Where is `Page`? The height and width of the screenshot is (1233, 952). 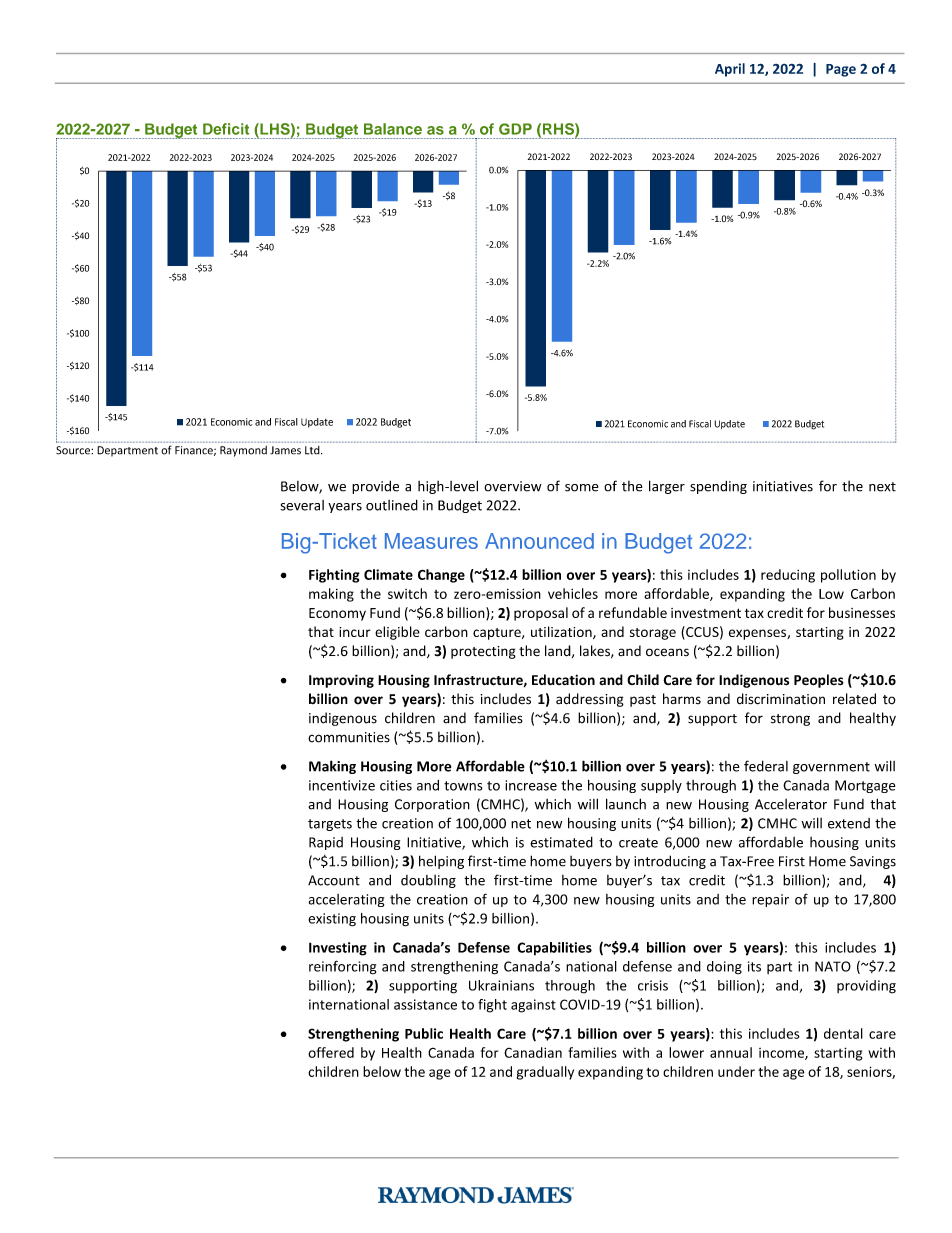 Page is located at coordinates (841, 70).
